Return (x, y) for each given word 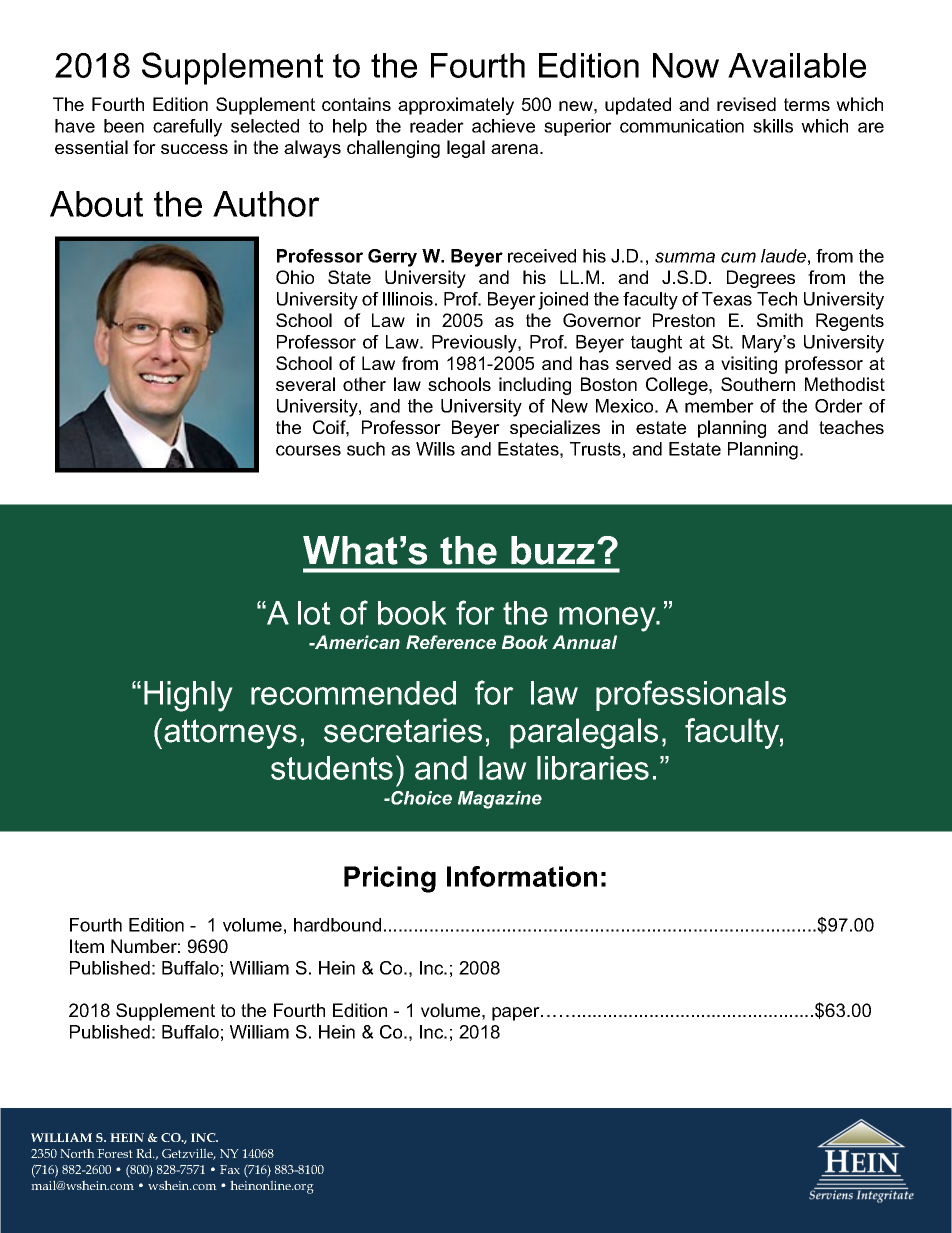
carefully (187, 128)
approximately (456, 106)
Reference (451, 642)
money (608, 619)
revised (746, 104)
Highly (188, 696)
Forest (115, 1153)
